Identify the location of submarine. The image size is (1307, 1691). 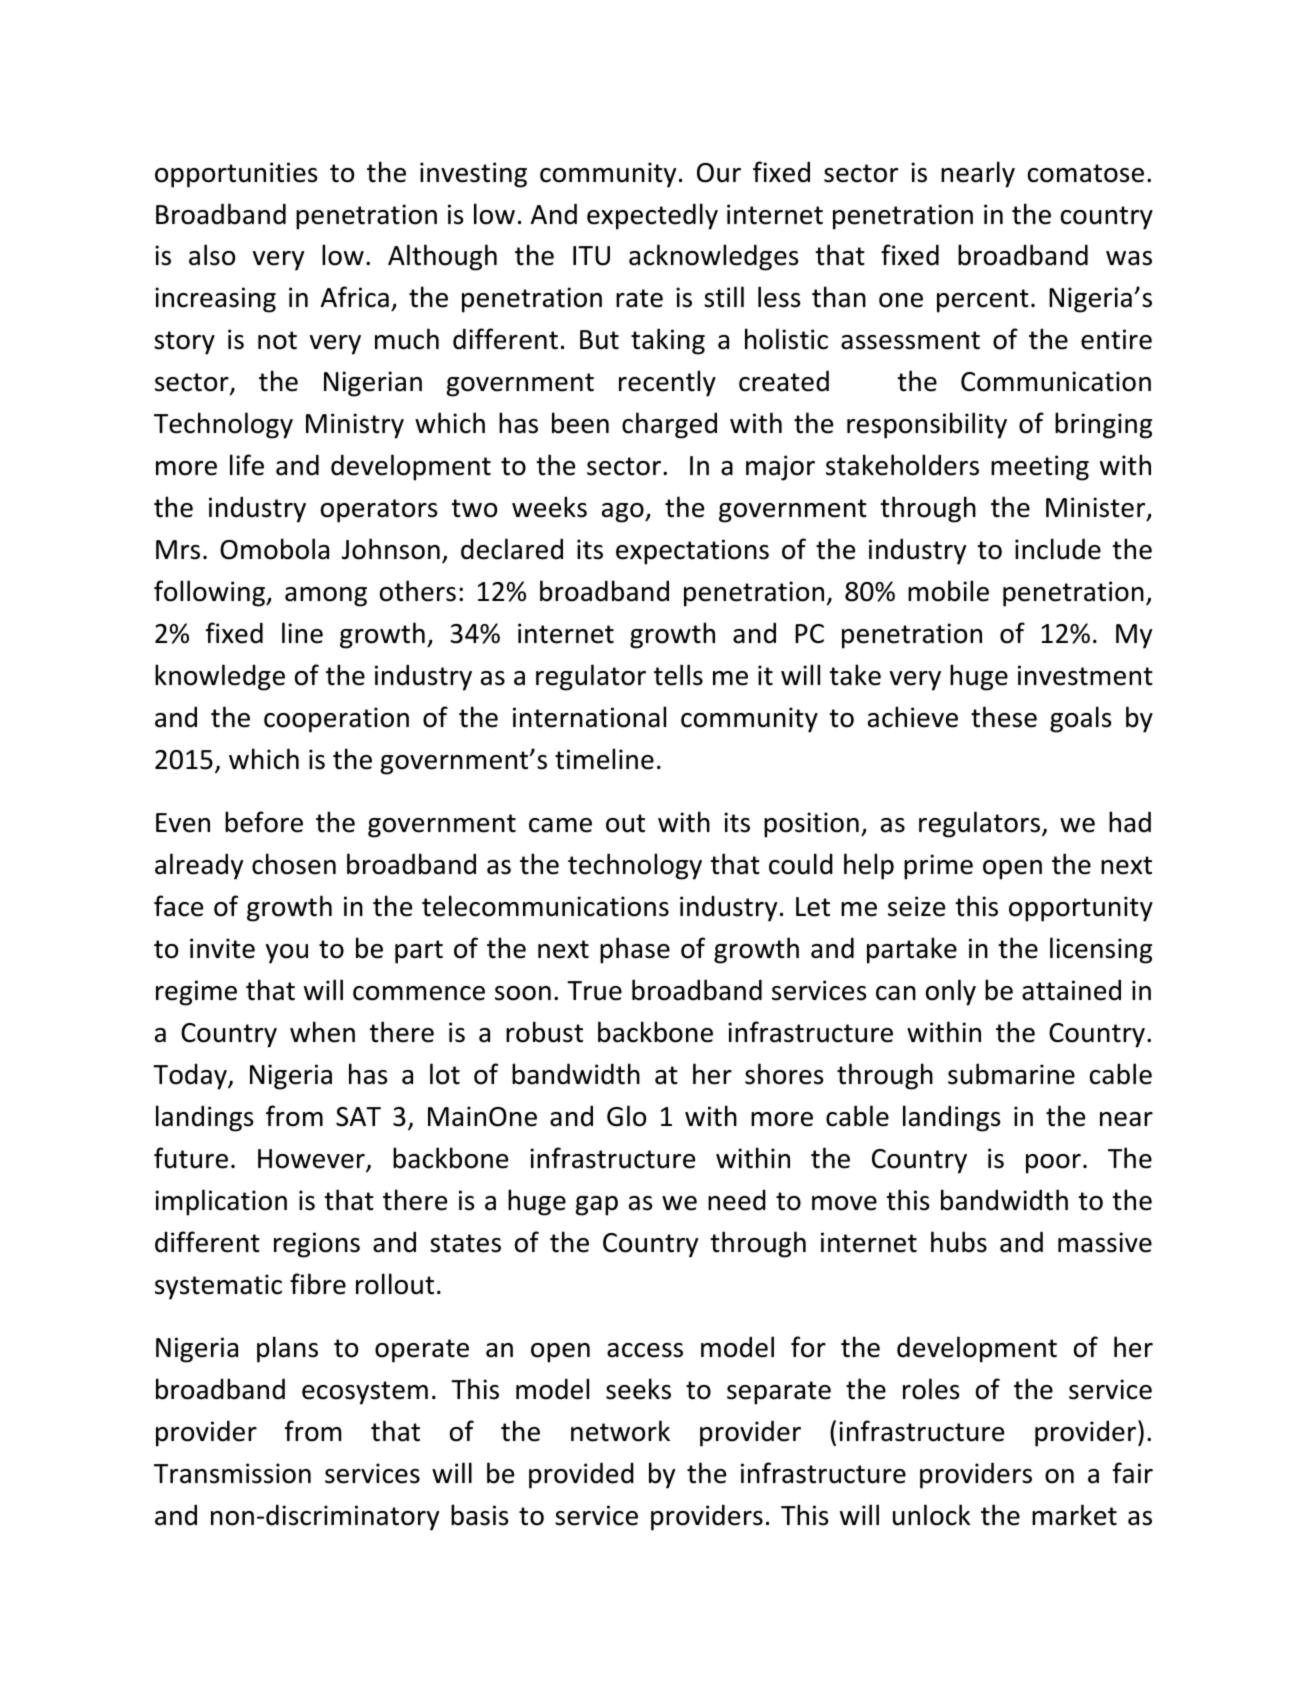
(1011, 1074).
